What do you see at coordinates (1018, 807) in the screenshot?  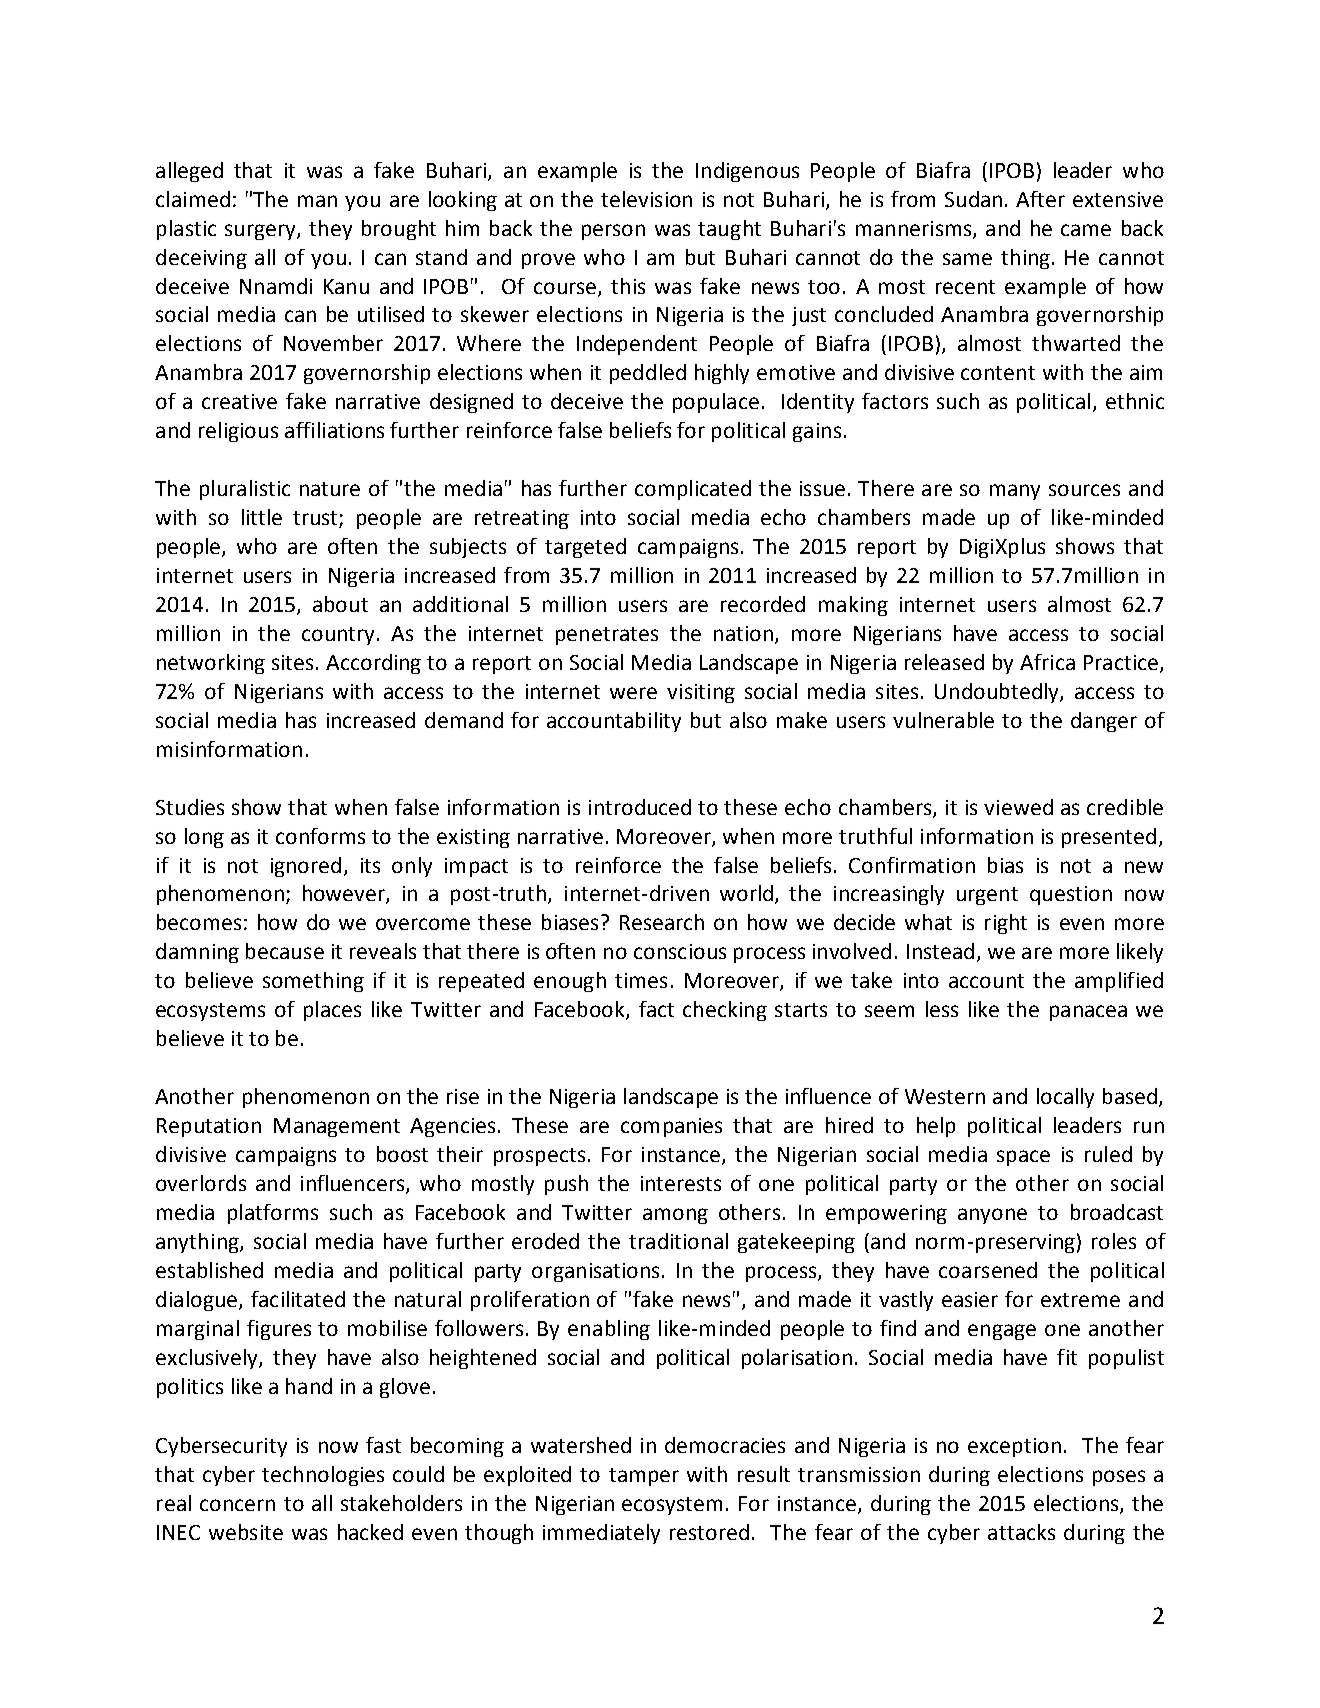 I see `viewed` at bounding box center [1018, 807].
